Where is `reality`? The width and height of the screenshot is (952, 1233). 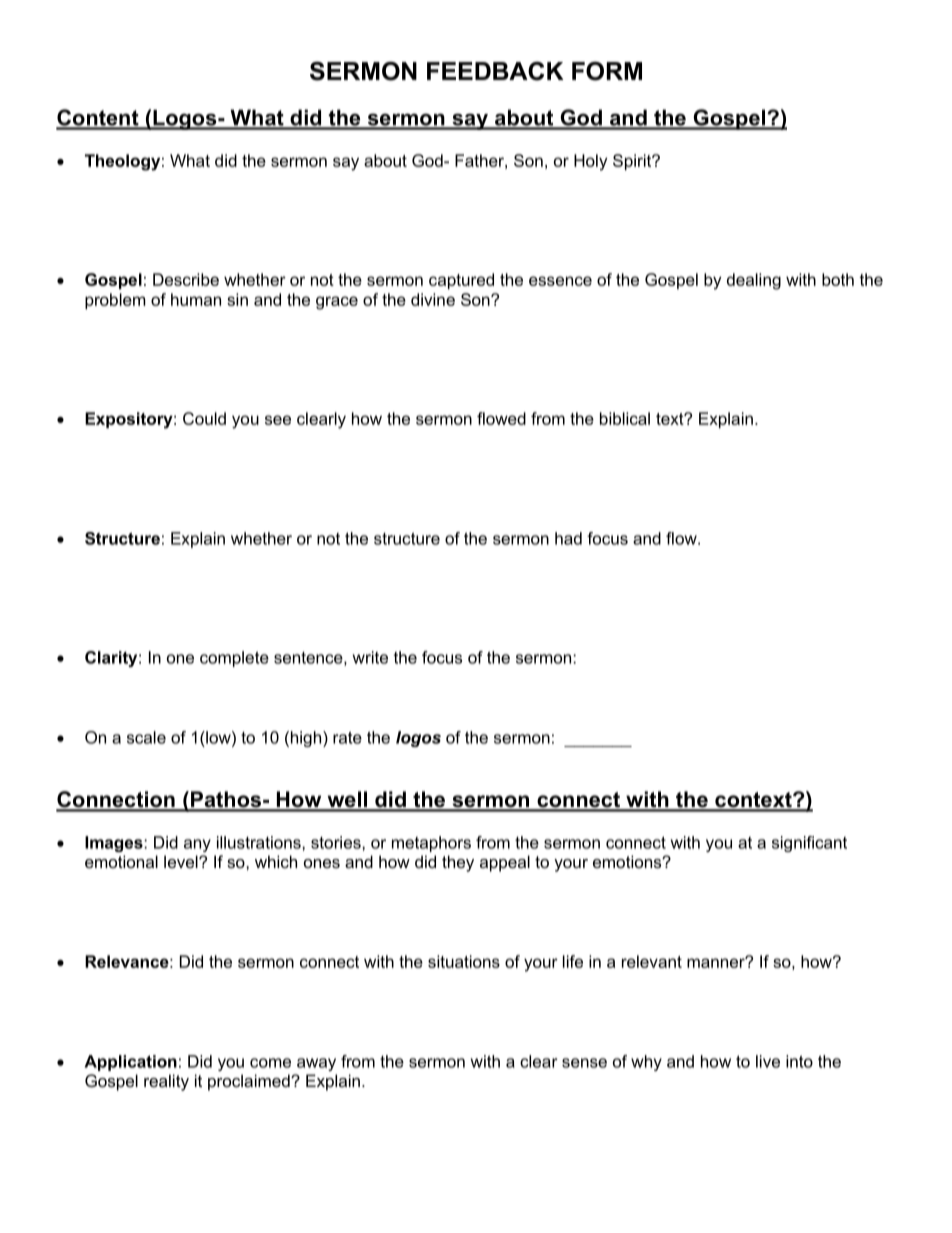 reality is located at coordinates (166, 1082).
